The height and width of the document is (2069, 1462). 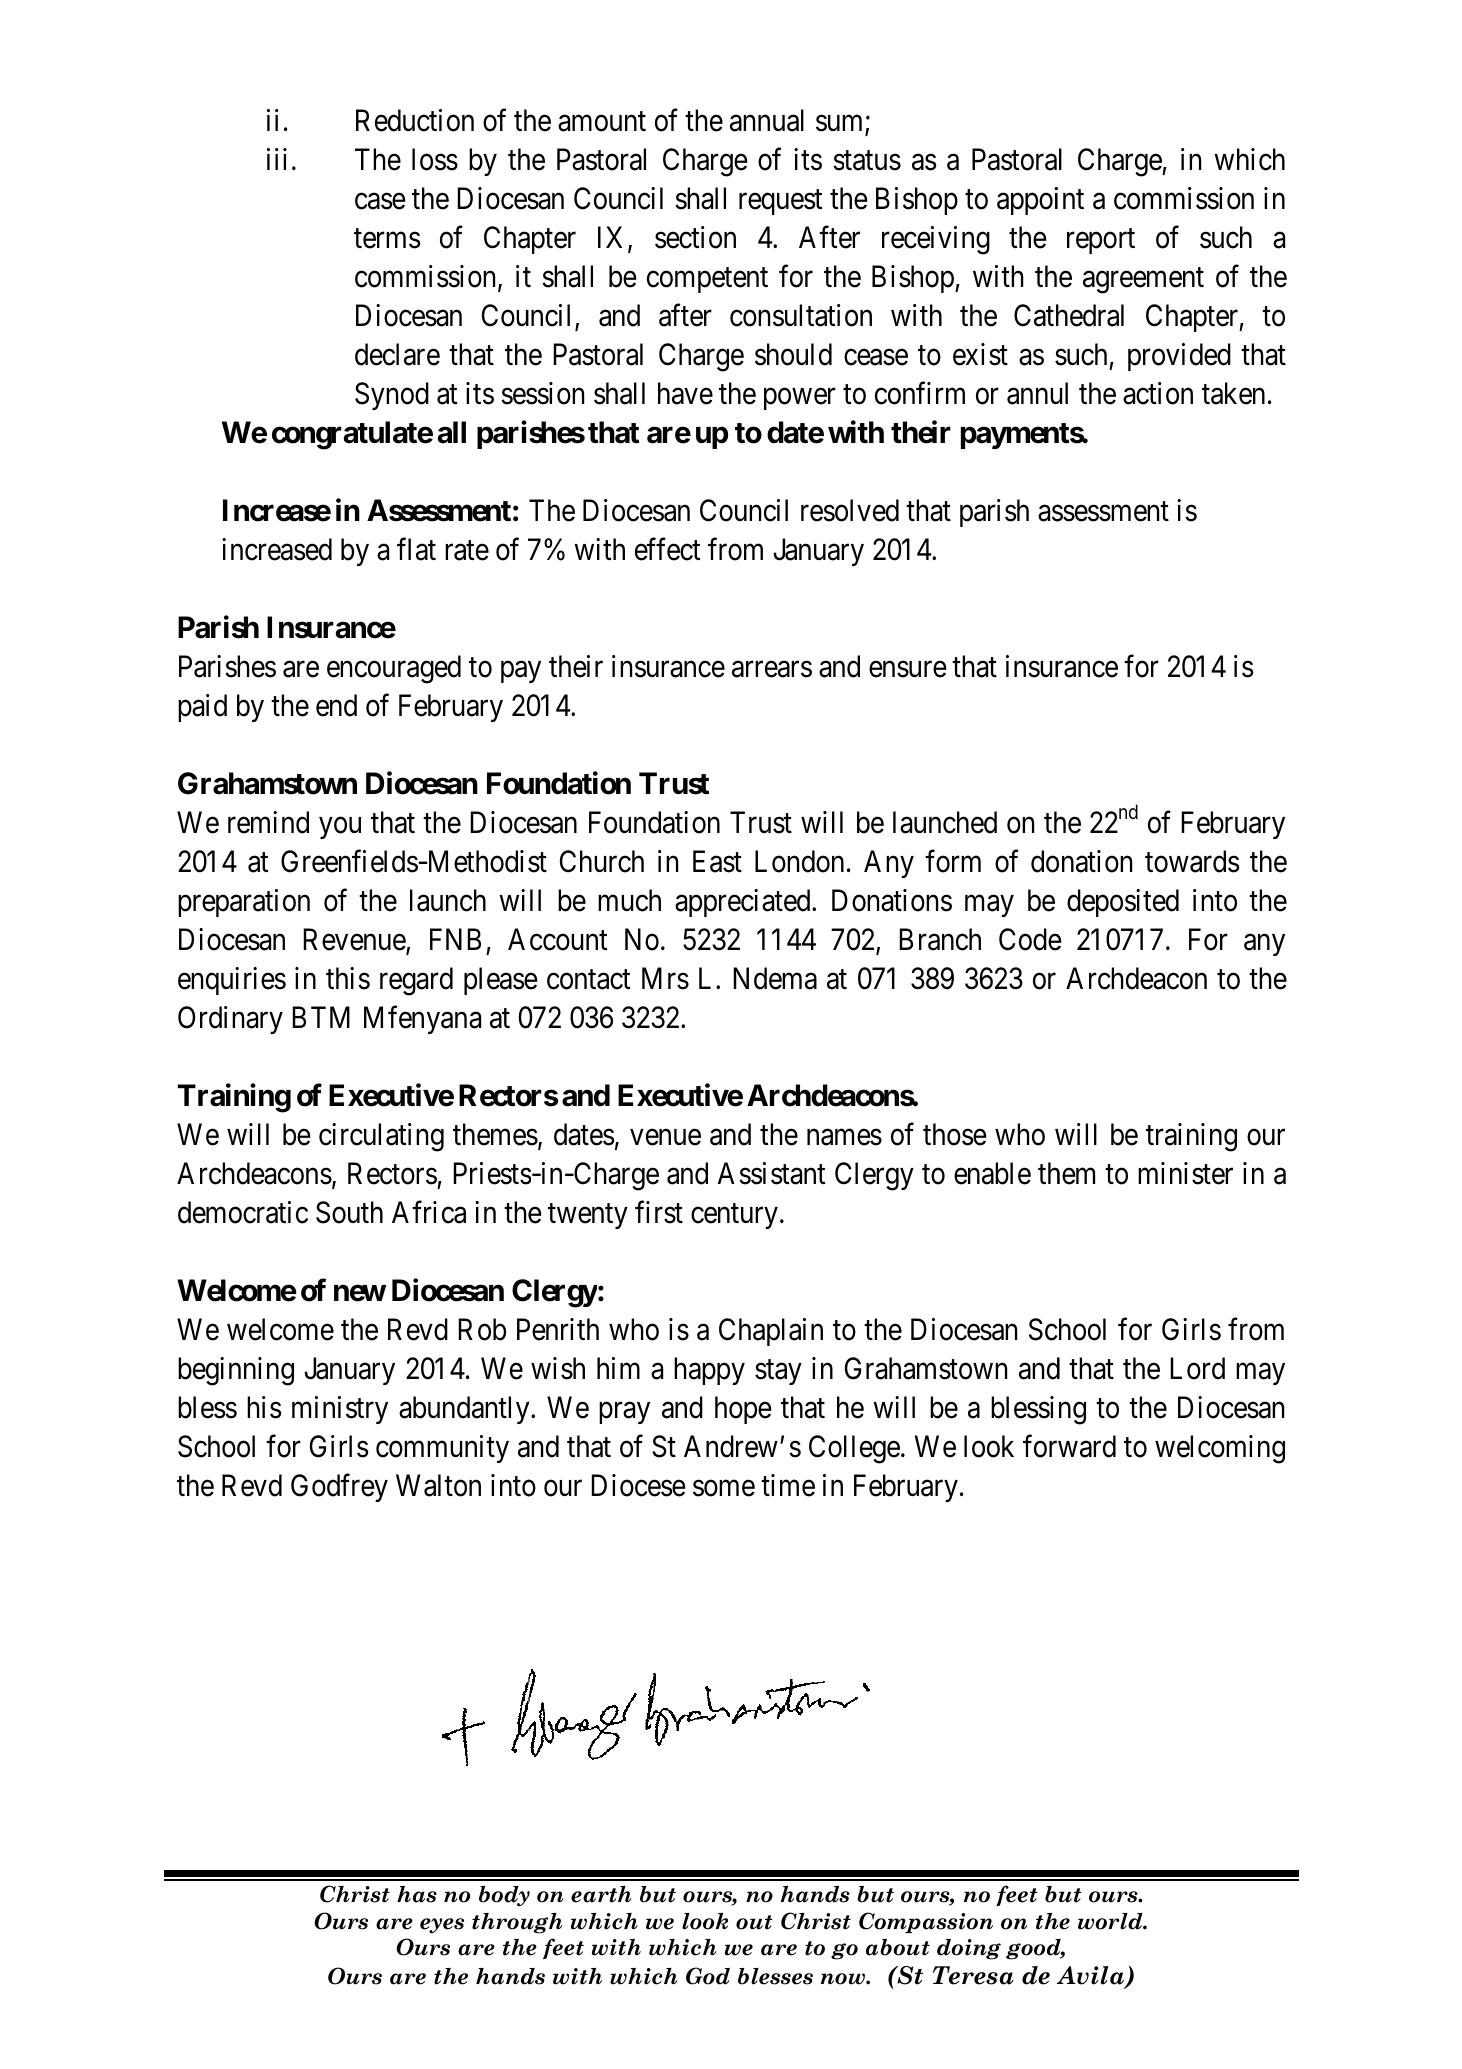 I want to click on Diocese, so click(x=638, y=1485).
